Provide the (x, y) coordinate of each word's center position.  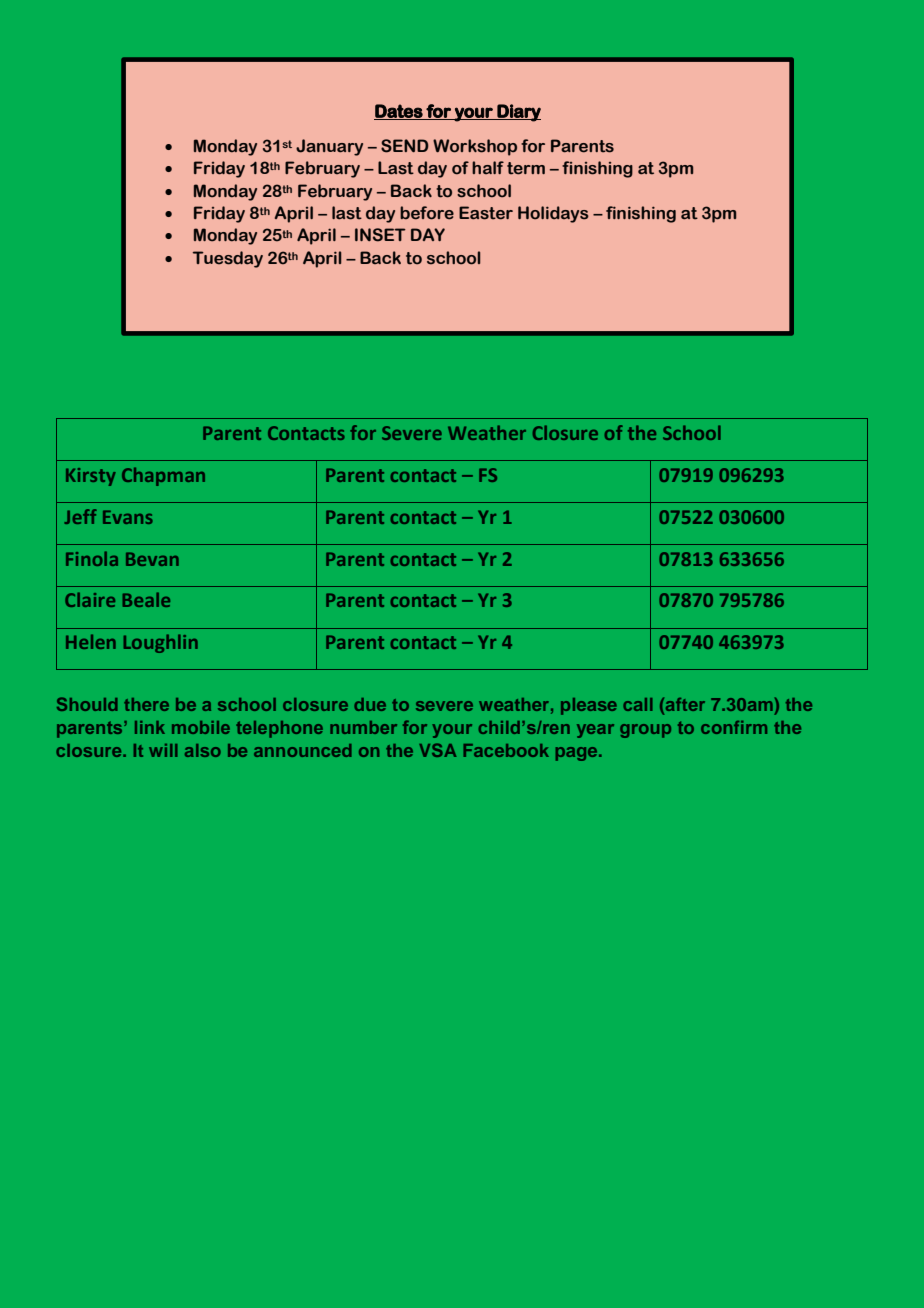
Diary (518, 113)
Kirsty (91, 477)
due (370, 704)
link (150, 727)
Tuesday (228, 259)
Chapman (163, 476)
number (363, 727)
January (329, 147)
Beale (146, 599)
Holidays (553, 214)
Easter (486, 213)
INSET (380, 235)
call (638, 704)
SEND (405, 146)
